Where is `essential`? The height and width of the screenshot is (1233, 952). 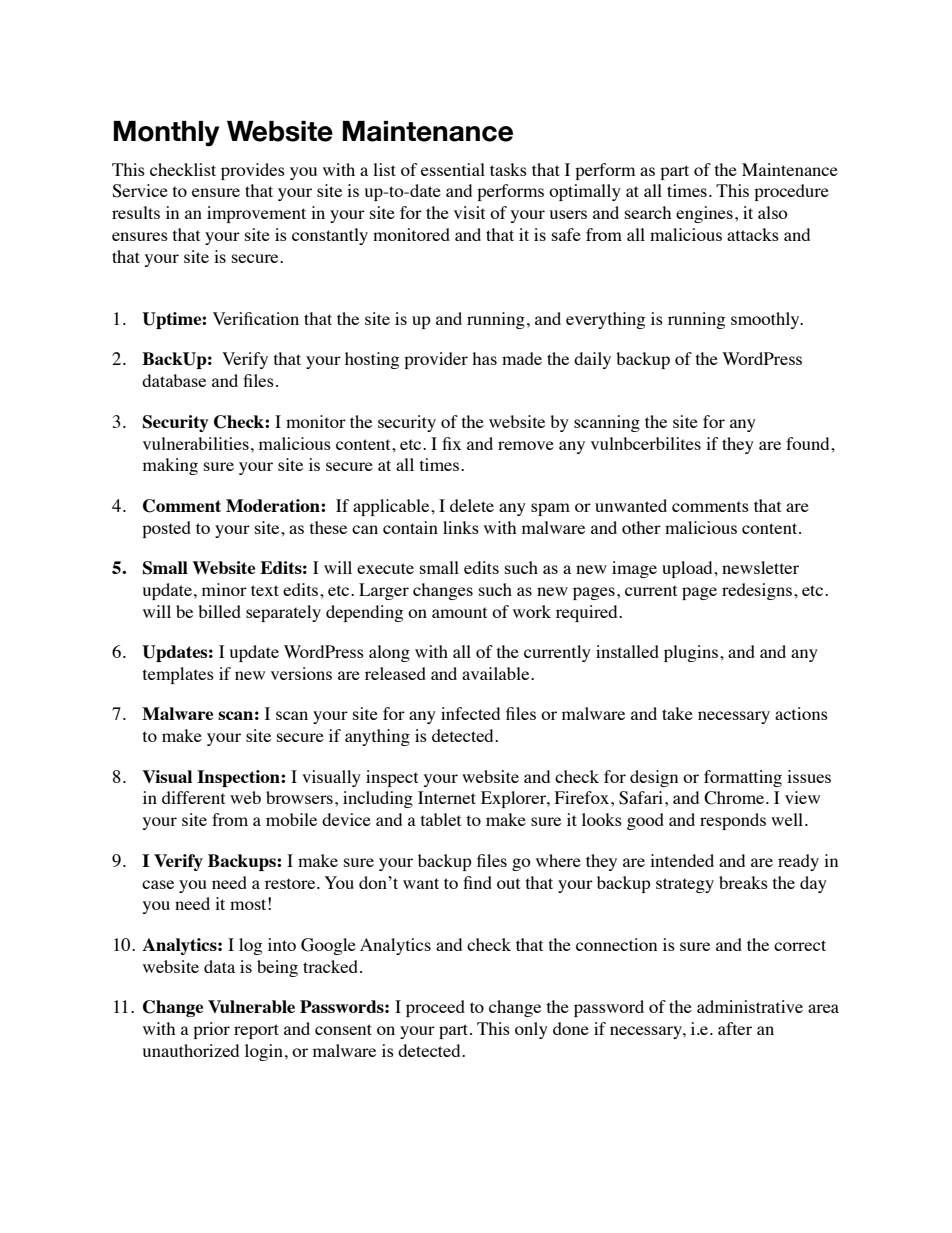 essential is located at coordinates (453, 169).
